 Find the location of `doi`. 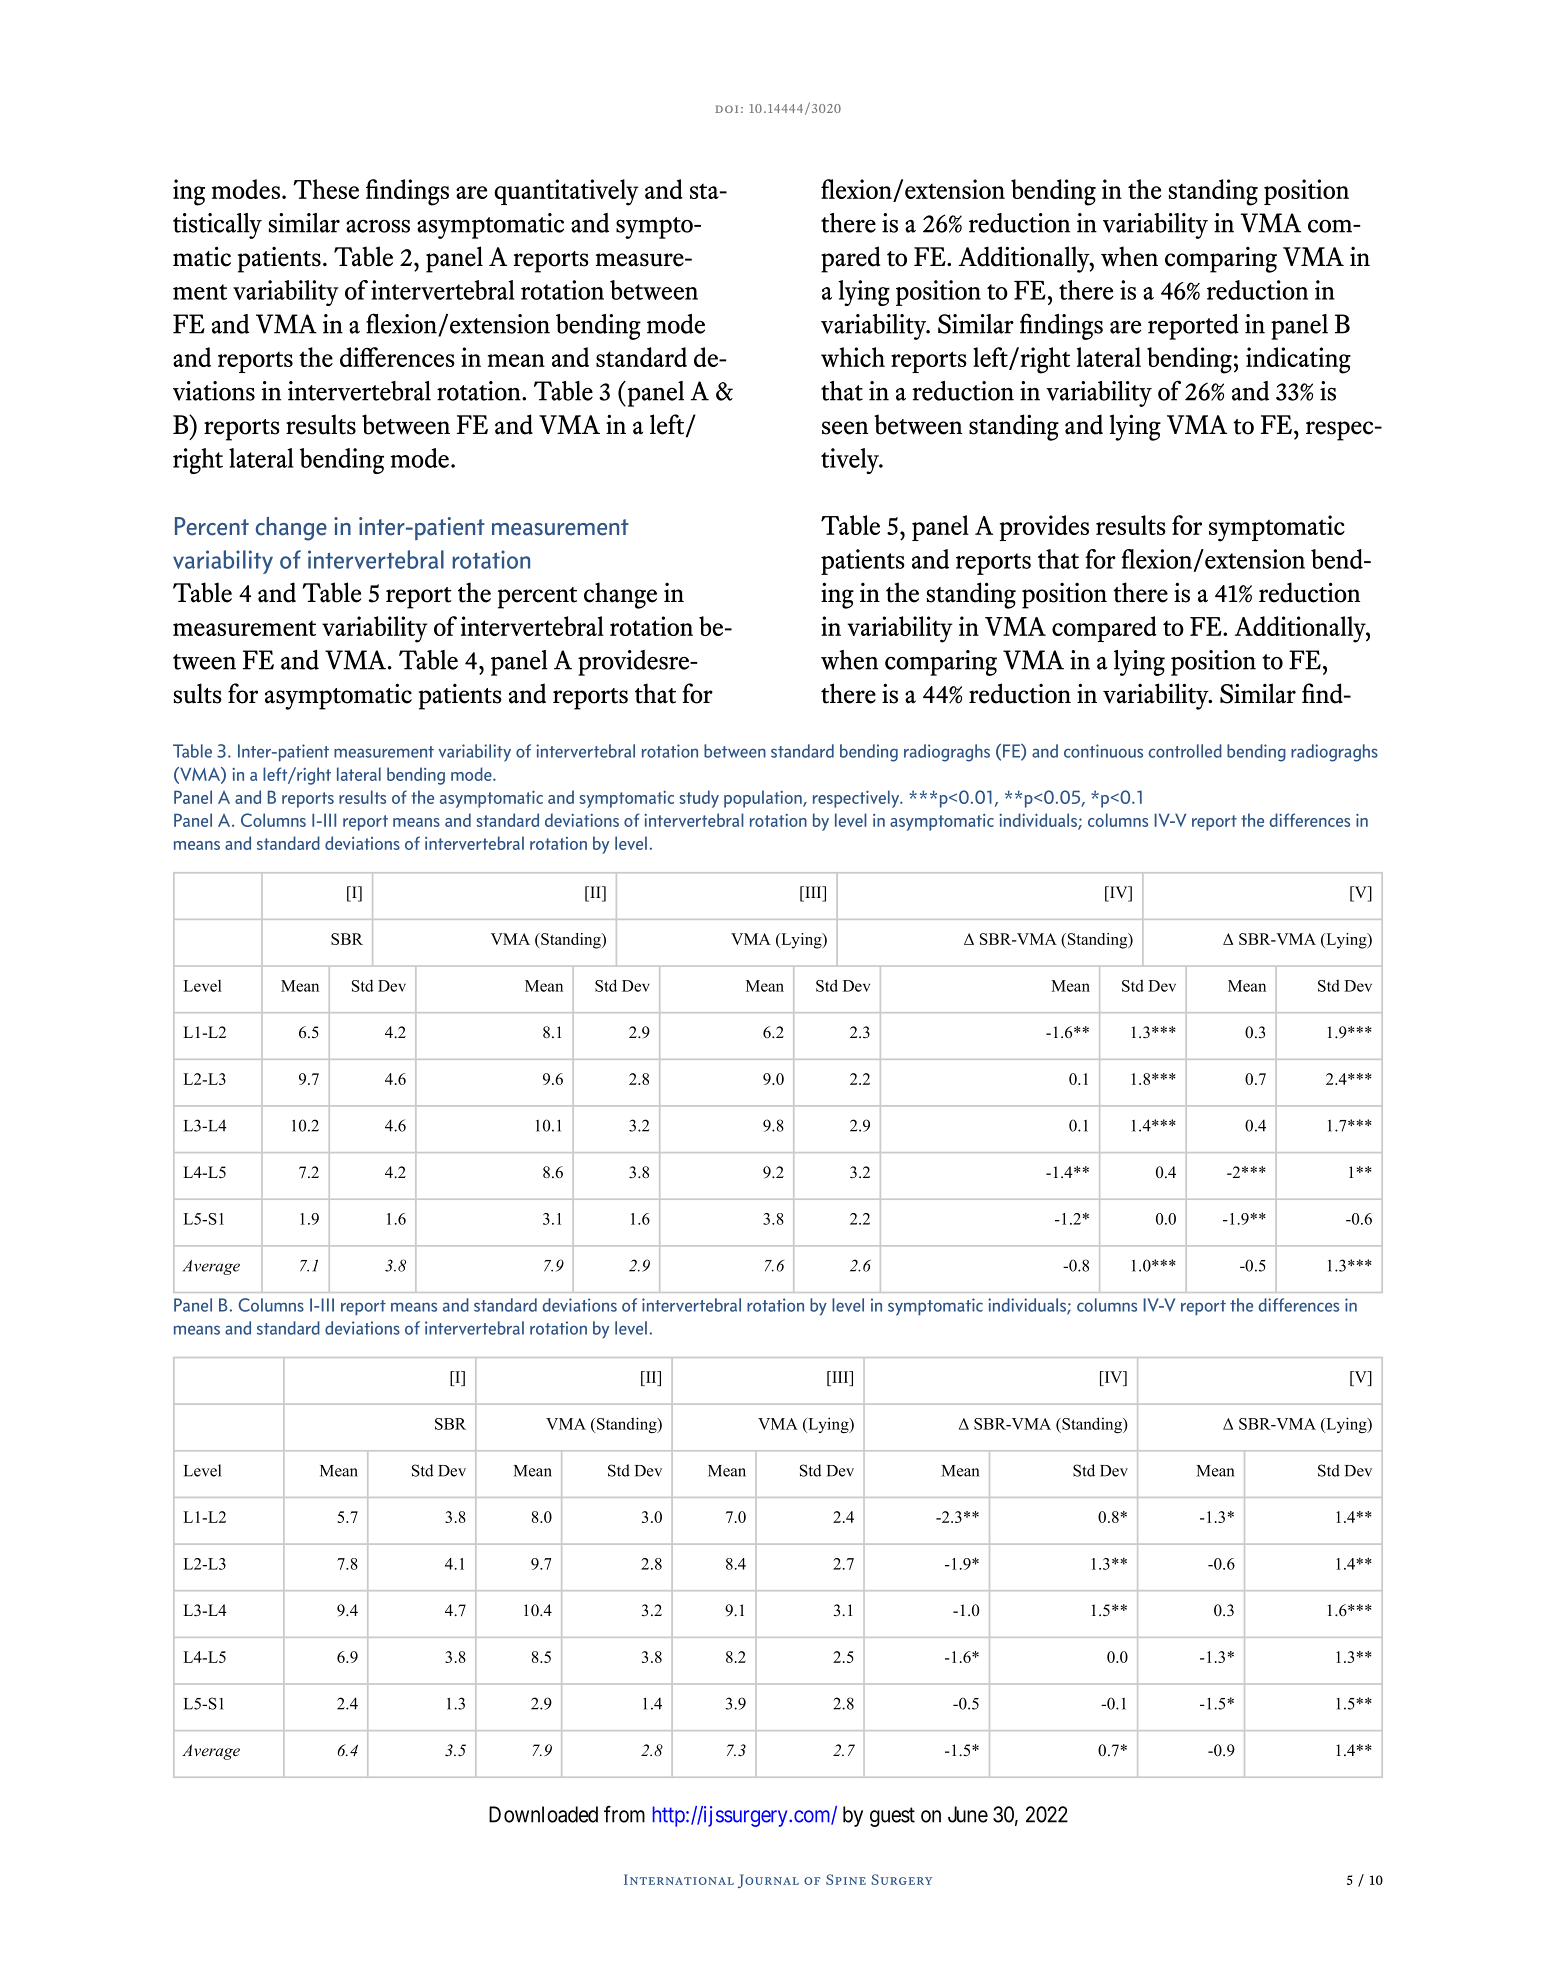

doi is located at coordinates (726, 109).
